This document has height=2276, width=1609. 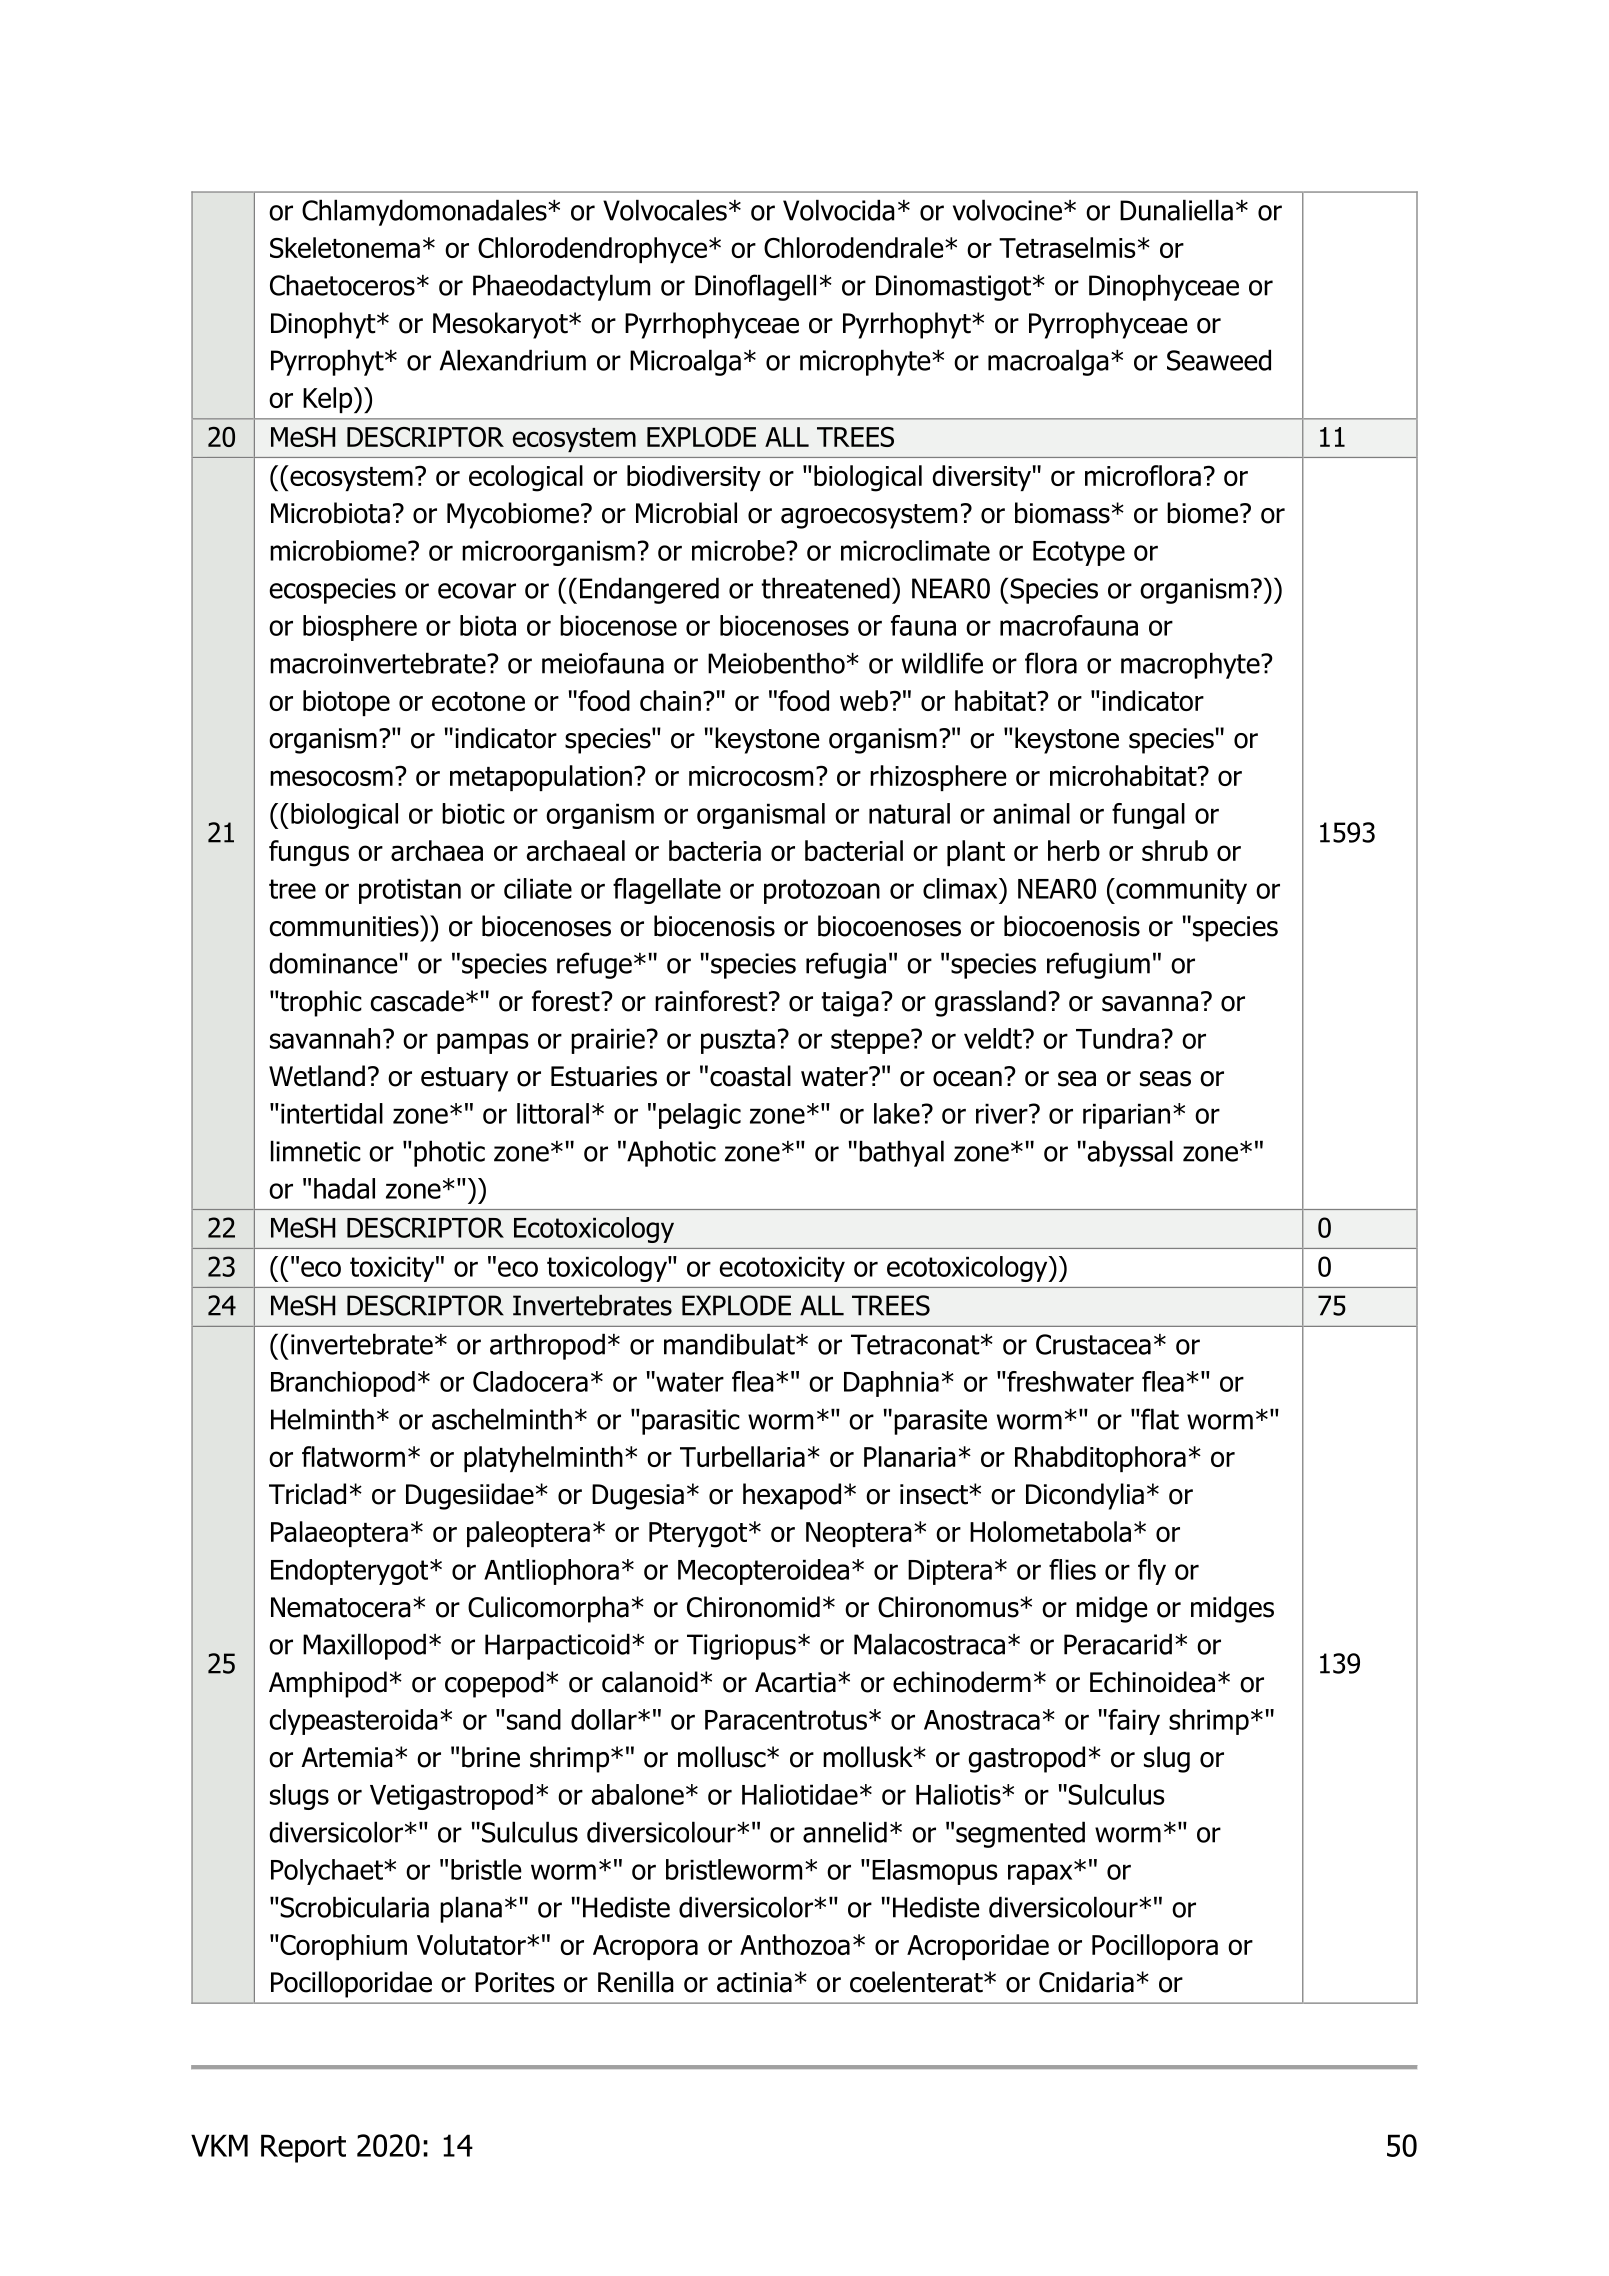 What do you see at coordinates (700, 1116) in the document?
I see `pelagic` at bounding box center [700, 1116].
